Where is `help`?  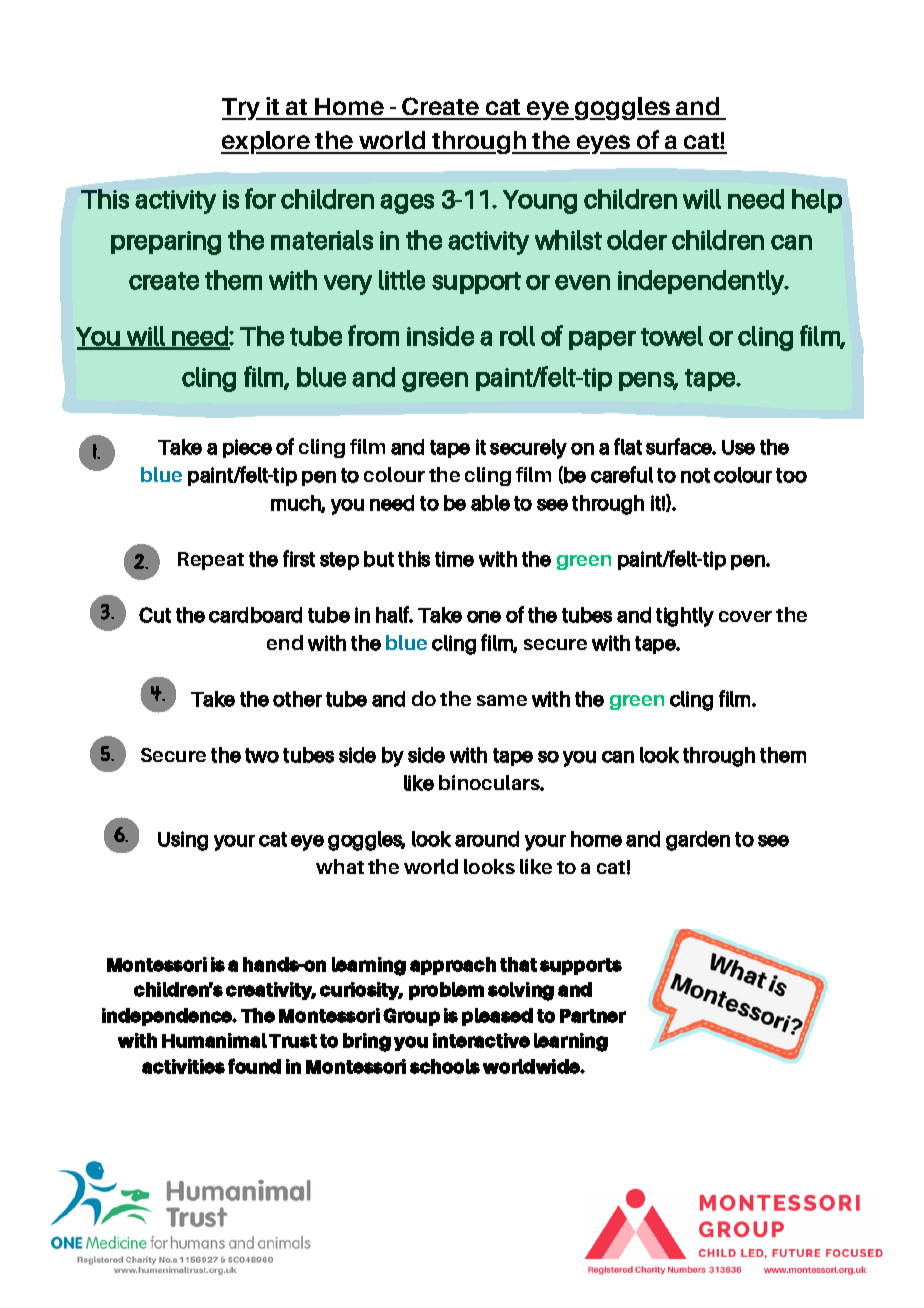
help is located at coordinates (817, 201).
